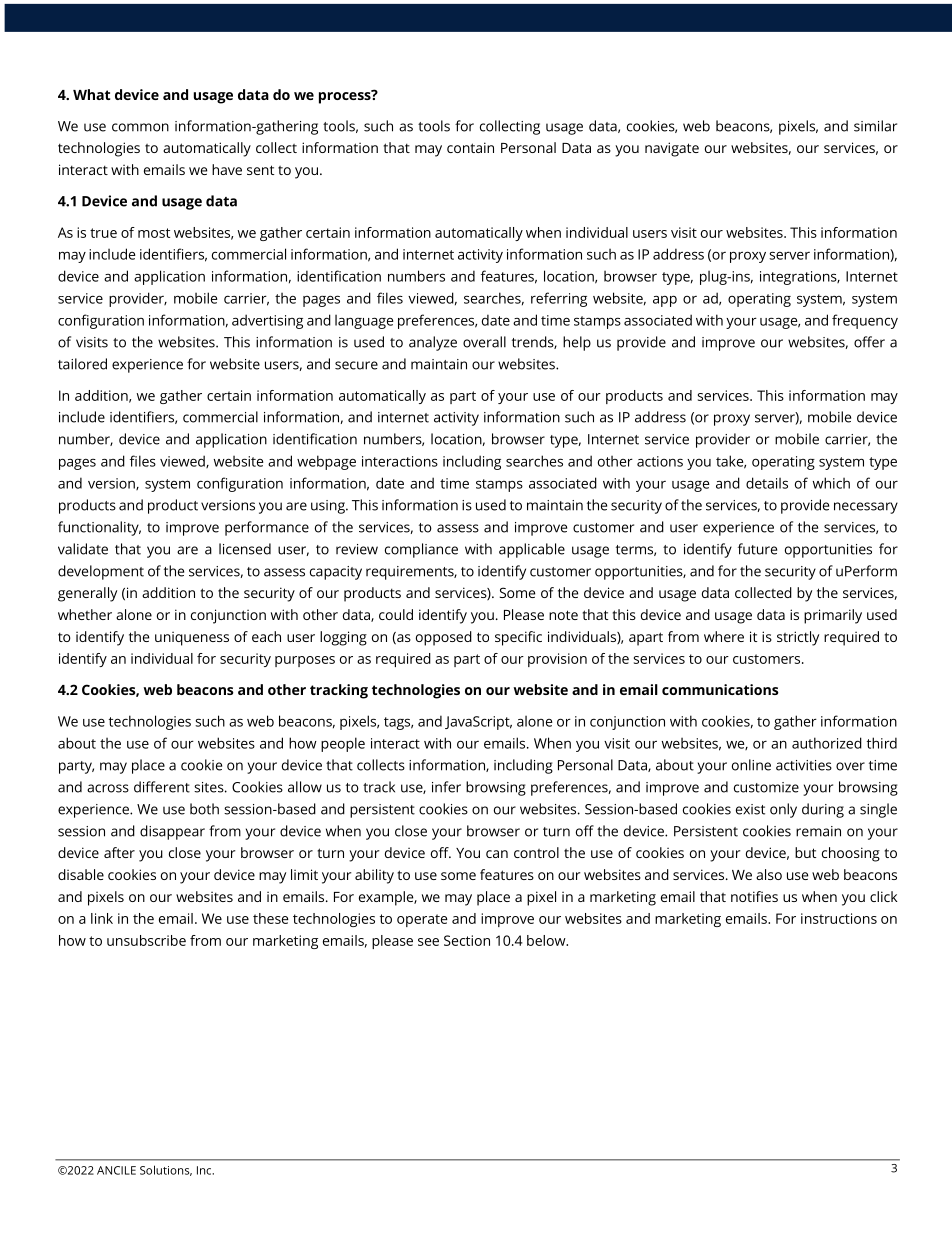 This image has width=952, height=1233. I want to click on future, so click(757, 549).
